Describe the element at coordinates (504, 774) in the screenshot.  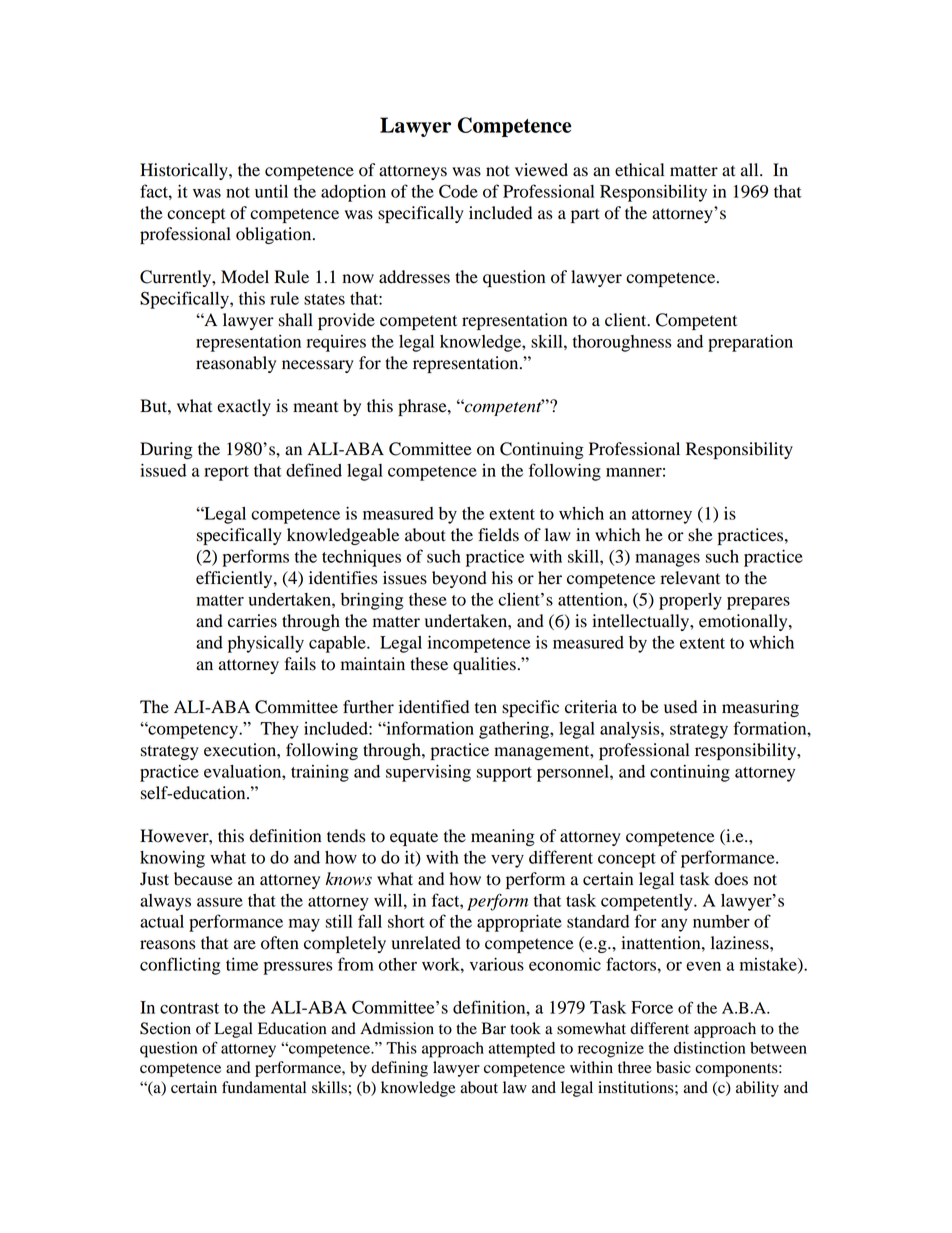
I see `support` at that location.
